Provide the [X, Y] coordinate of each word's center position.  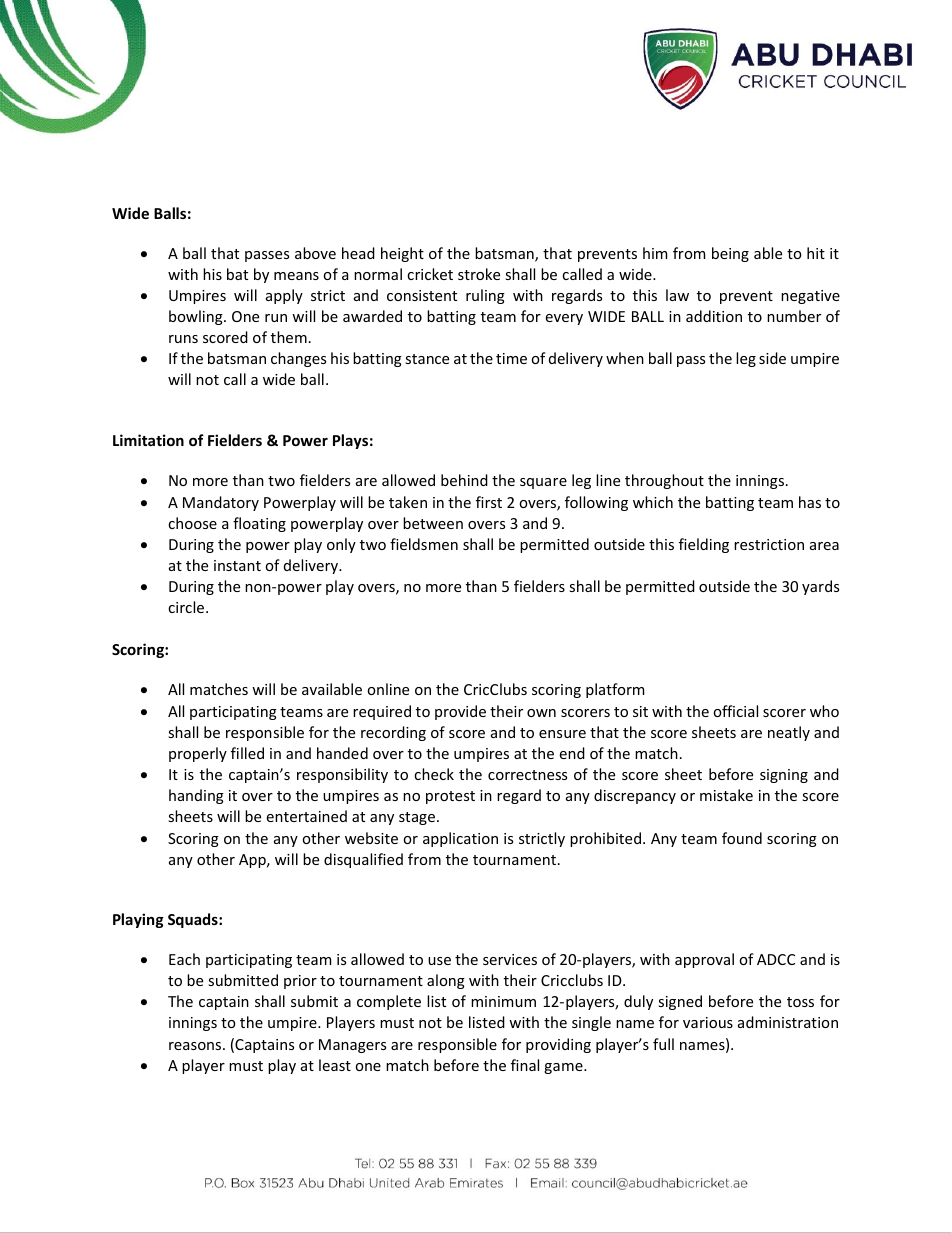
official [735, 711]
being [730, 254]
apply [284, 296]
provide [460, 712]
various [708, 1022]
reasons [196, 1046]
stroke [479, 274]
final [525, 1065]
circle [187, 607]
